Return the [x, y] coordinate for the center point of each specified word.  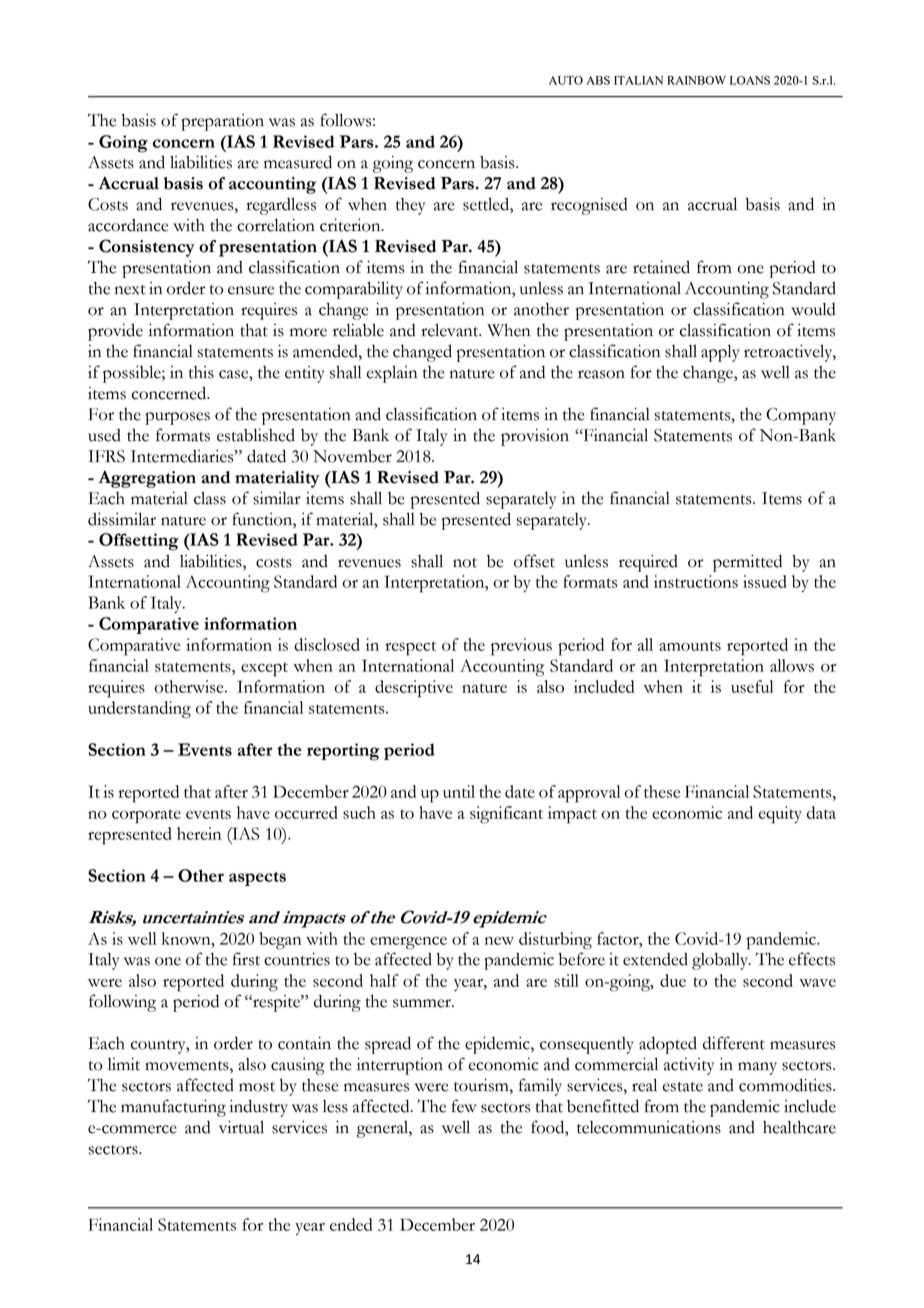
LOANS [750, 80]
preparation [222, 122]
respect [410, 648]
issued [765, 581]
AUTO [566, 80]
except [264, 669]
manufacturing [173, 1108]
